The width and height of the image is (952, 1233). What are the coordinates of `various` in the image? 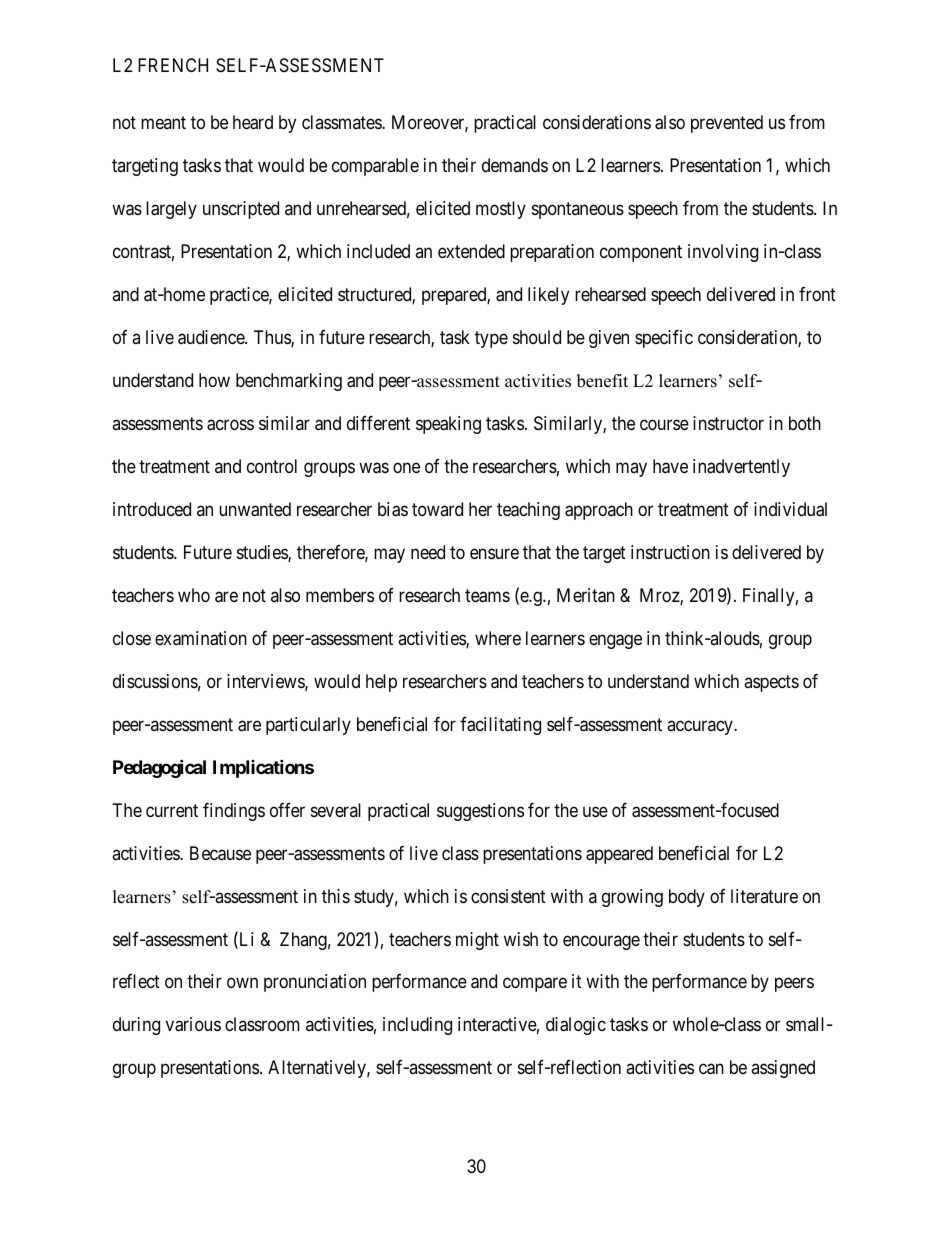 It's located at (193, 1024).
